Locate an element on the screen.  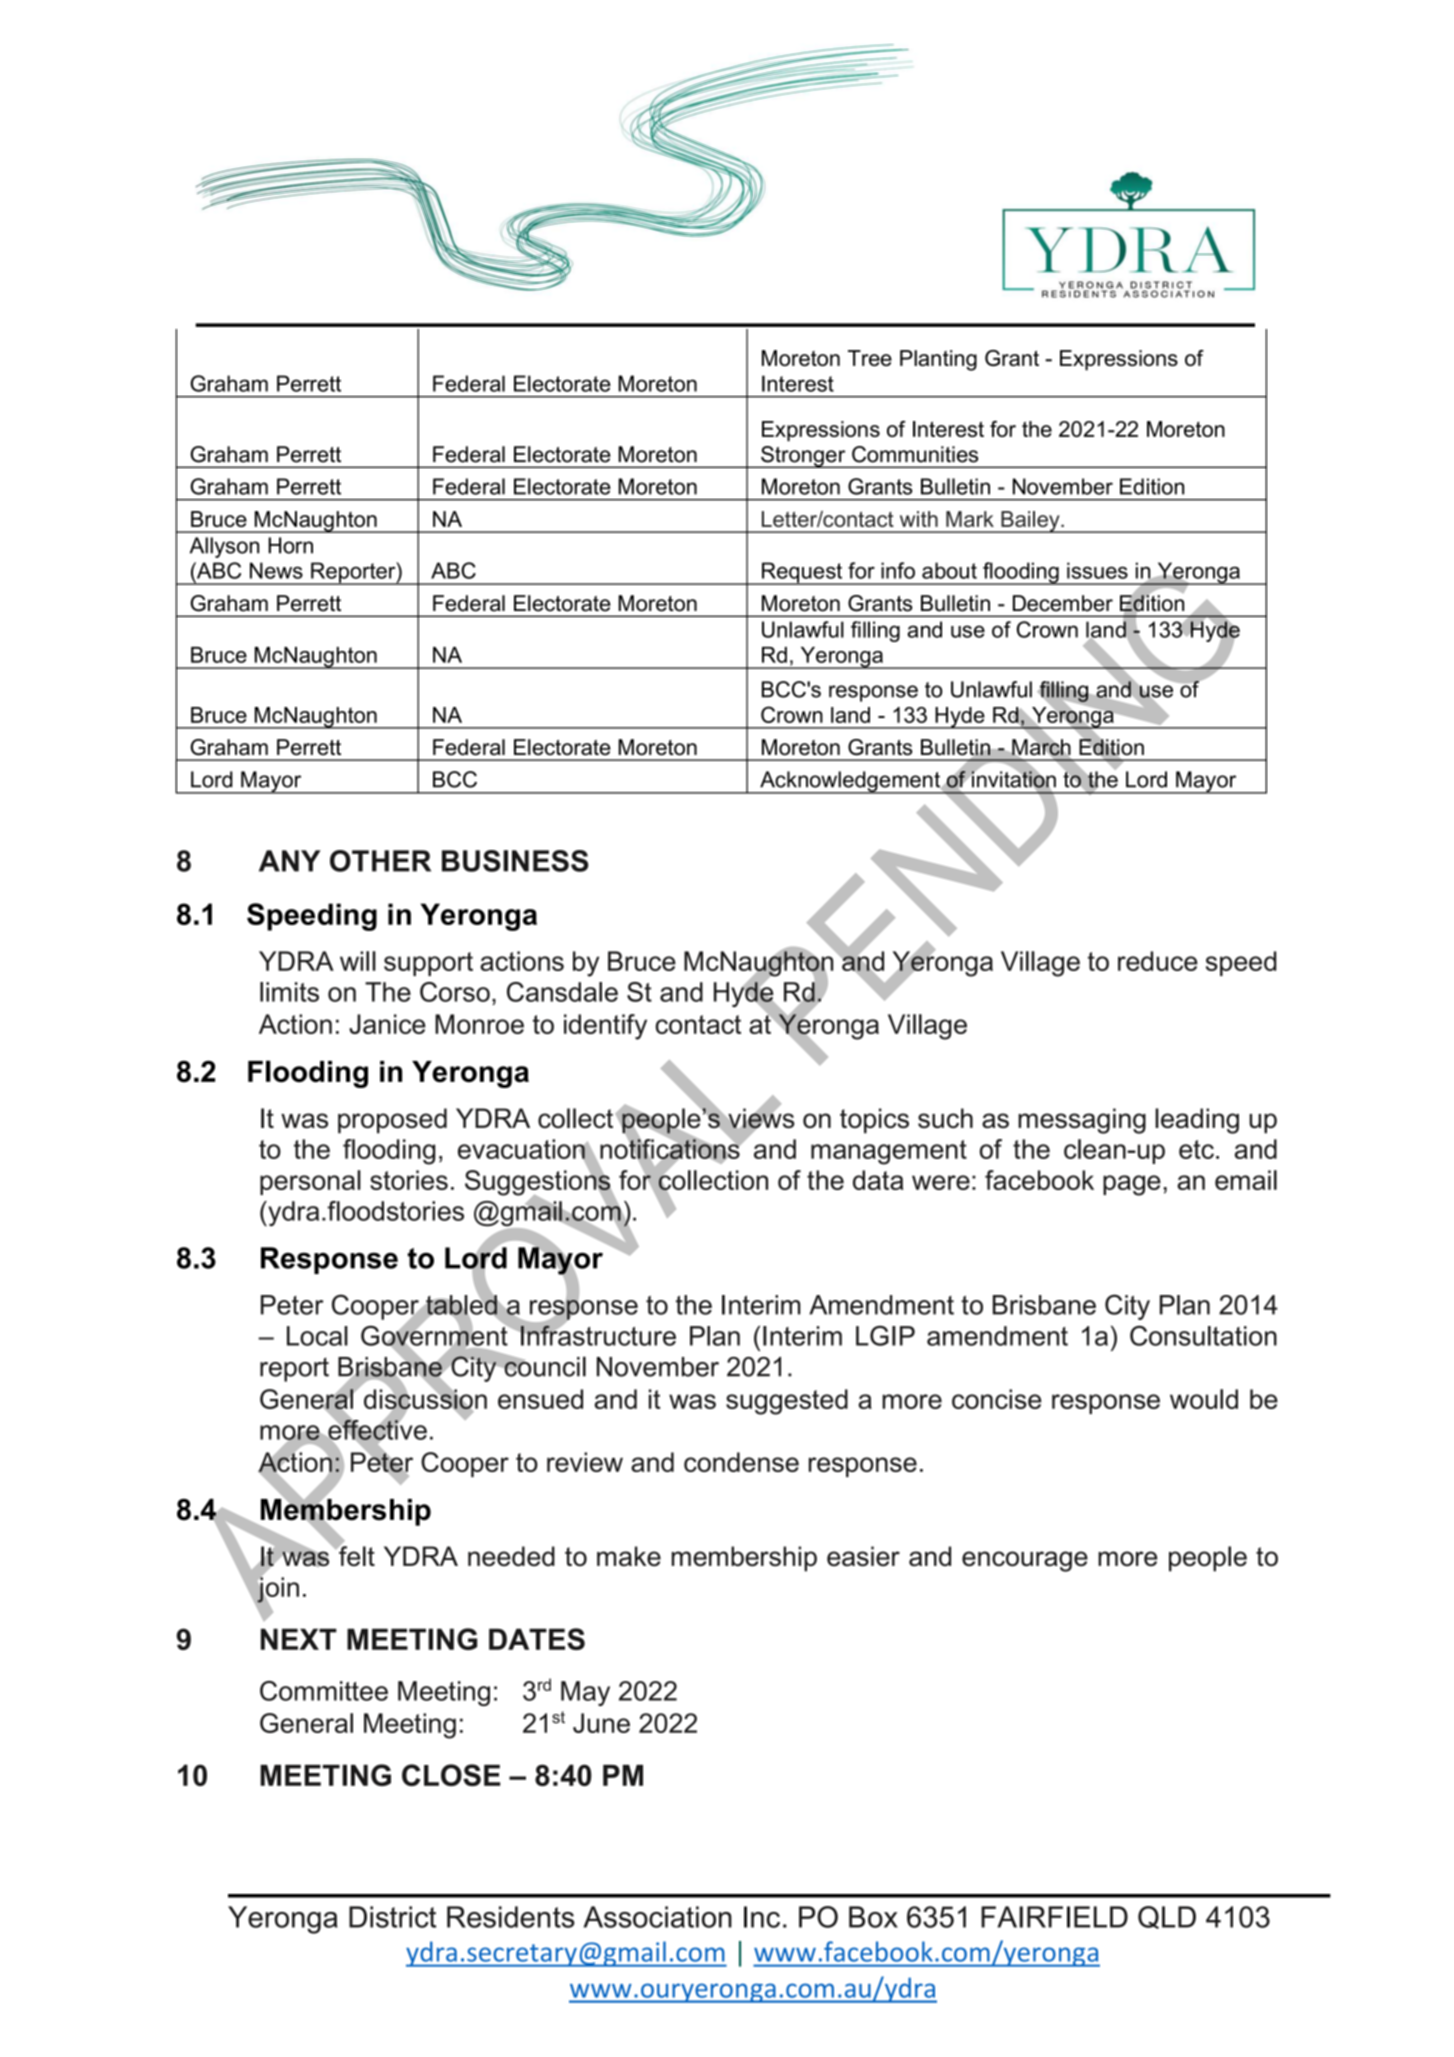
make is located at coordinates (629, 1556).
